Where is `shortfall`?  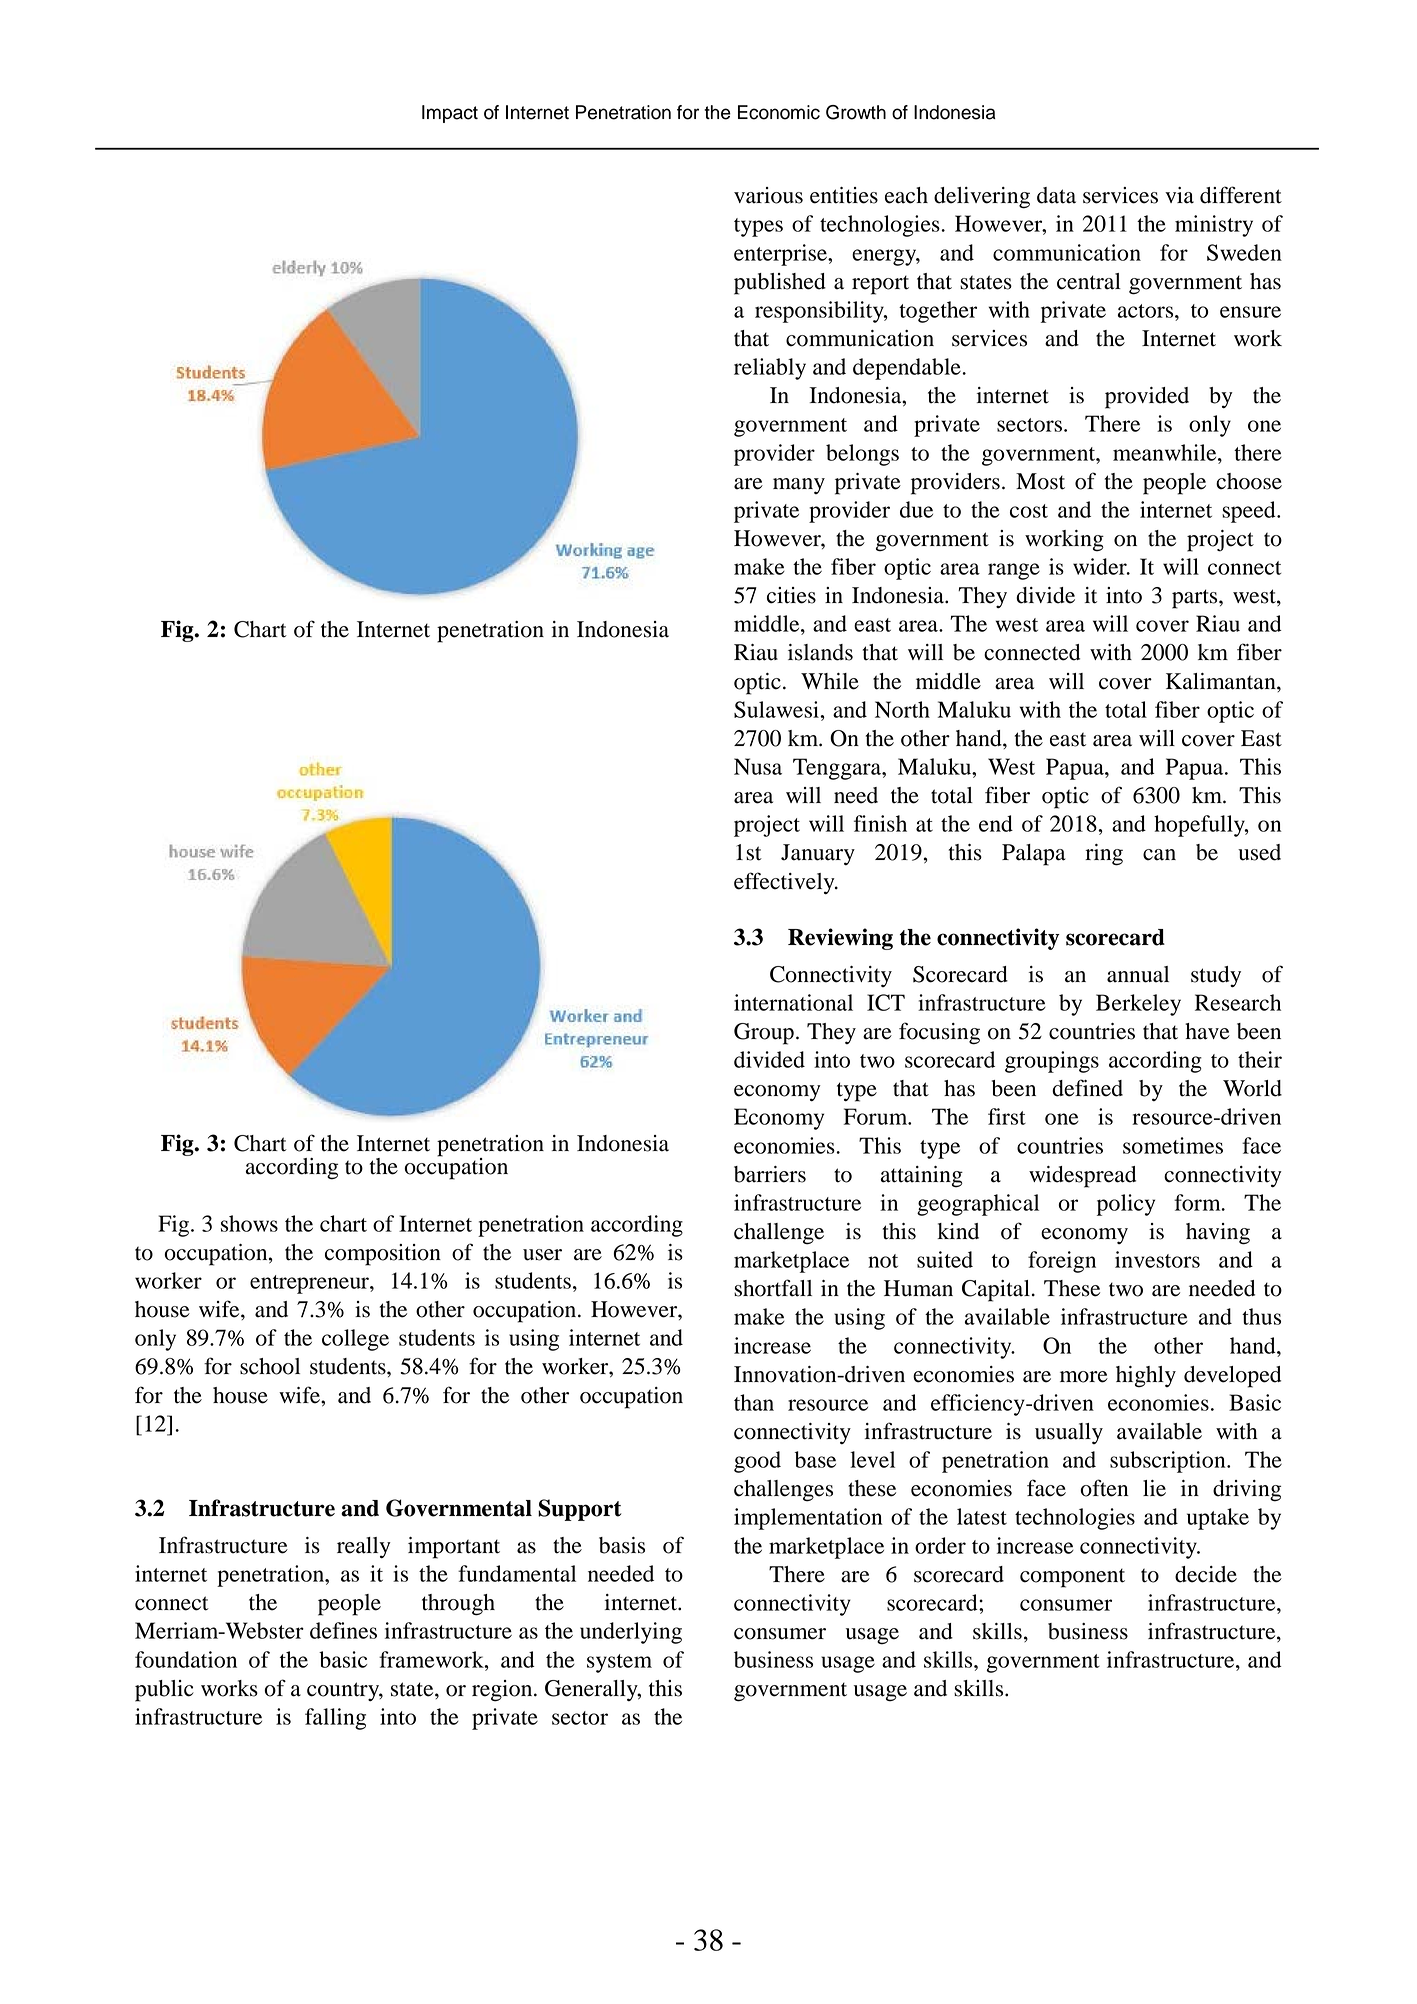
shortfall is located at coordinates (773, 1288).
